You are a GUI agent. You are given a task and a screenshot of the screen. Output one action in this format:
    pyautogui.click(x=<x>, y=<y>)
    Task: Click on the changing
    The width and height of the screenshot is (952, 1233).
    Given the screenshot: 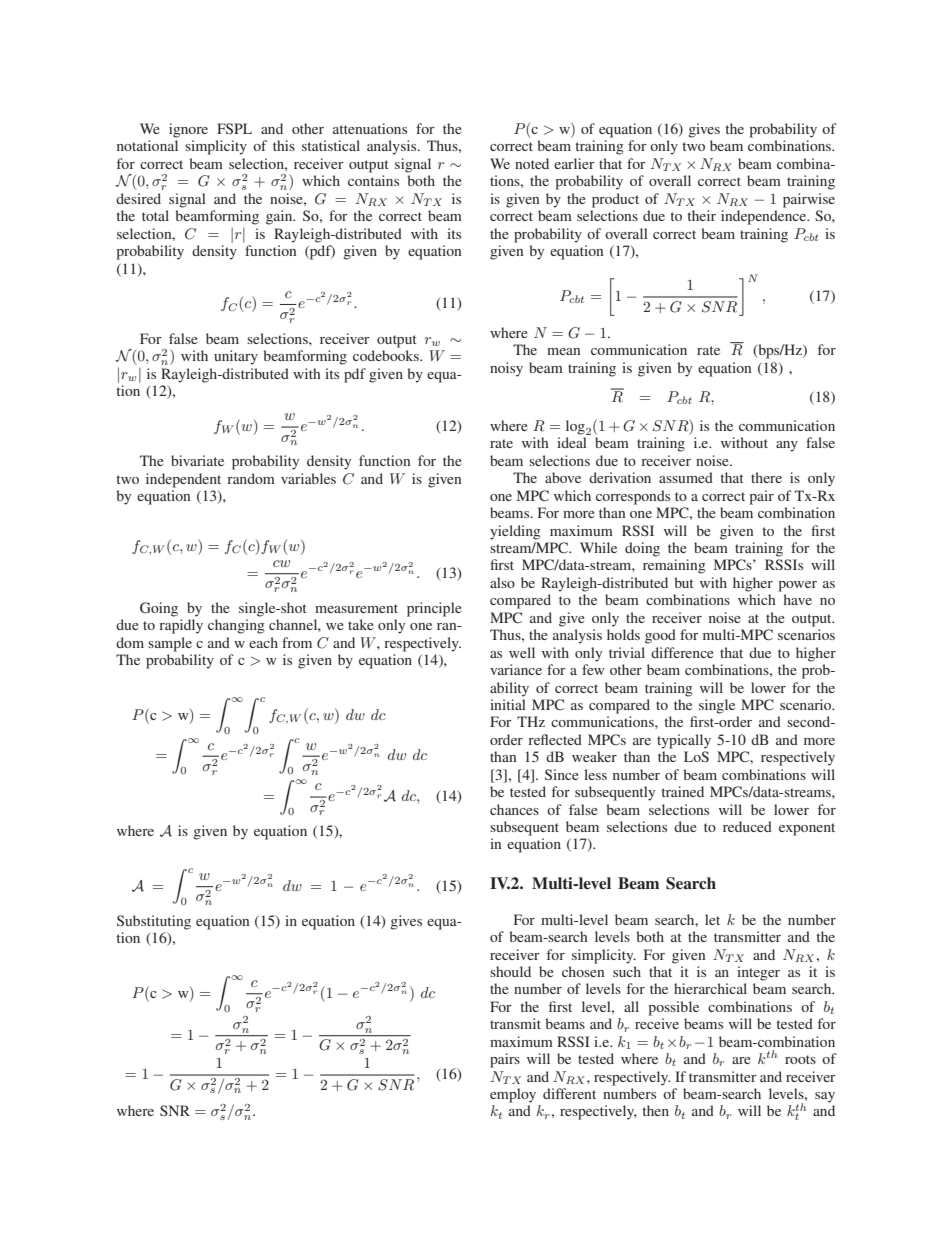 What is the action you would take?
    pyautogui.click(x=236, y=626)
